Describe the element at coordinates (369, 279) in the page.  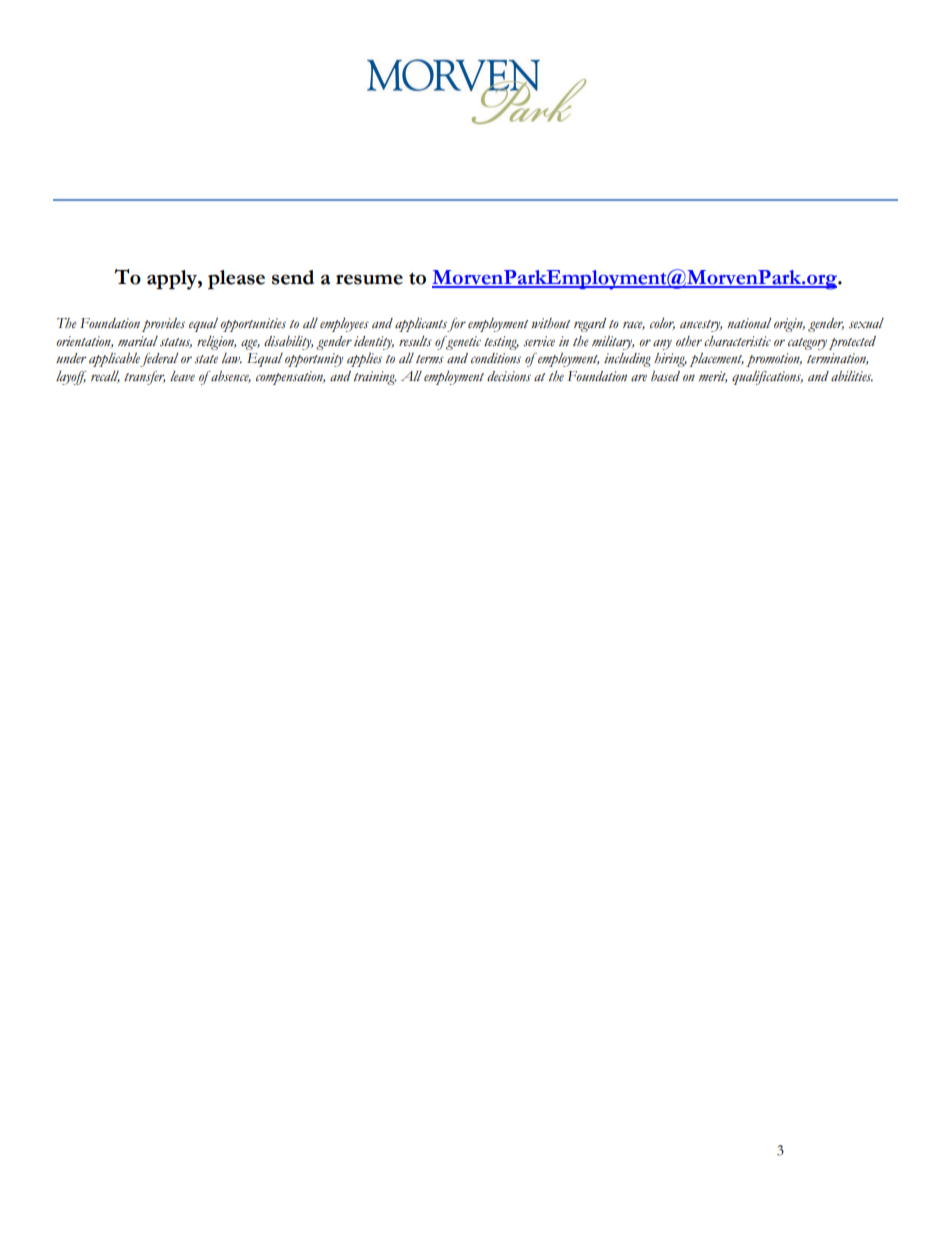
I see `resume` at that location.
